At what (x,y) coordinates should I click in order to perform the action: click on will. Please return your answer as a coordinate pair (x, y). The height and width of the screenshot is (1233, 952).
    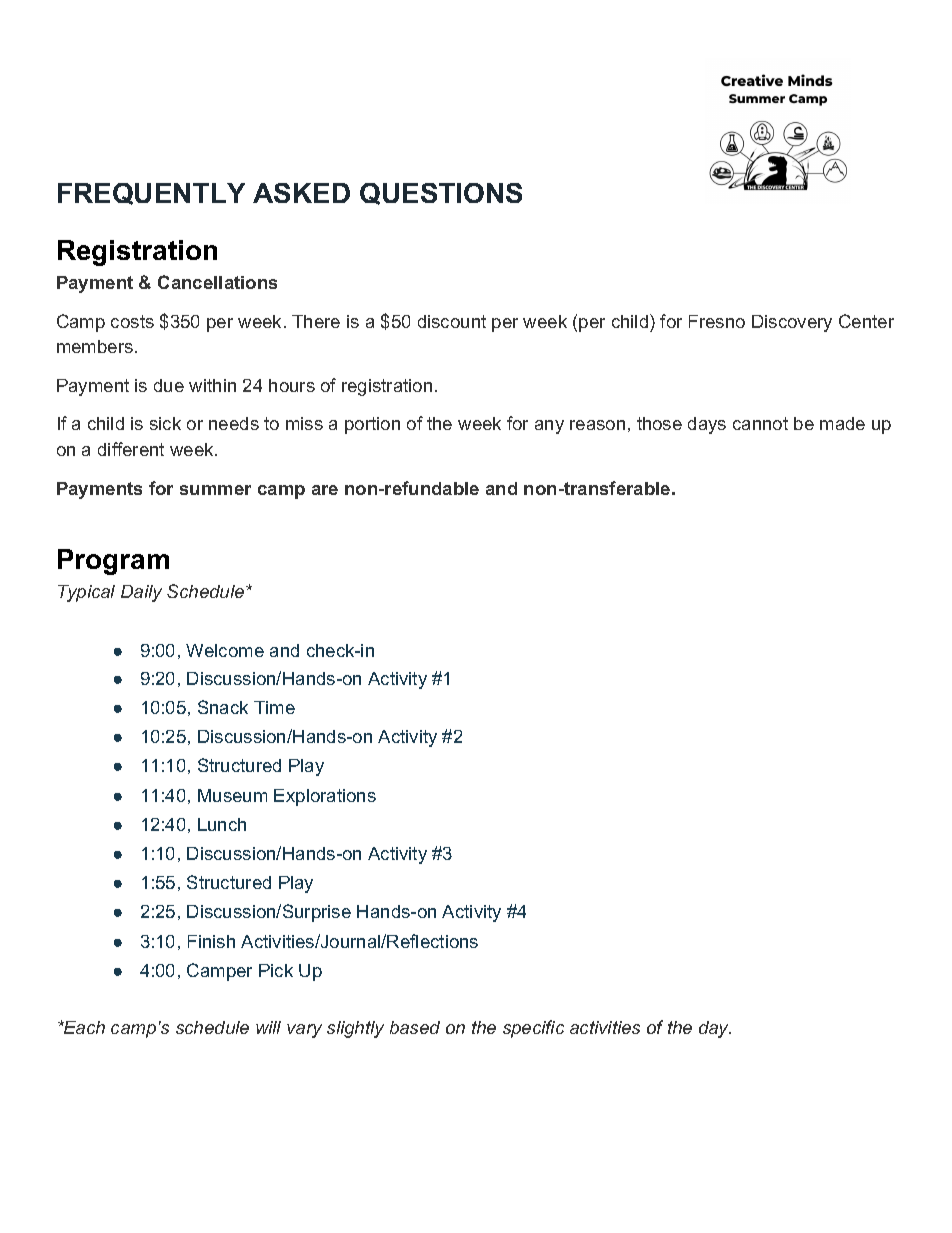
    Looking at the image, I should click on (268, 1027).
